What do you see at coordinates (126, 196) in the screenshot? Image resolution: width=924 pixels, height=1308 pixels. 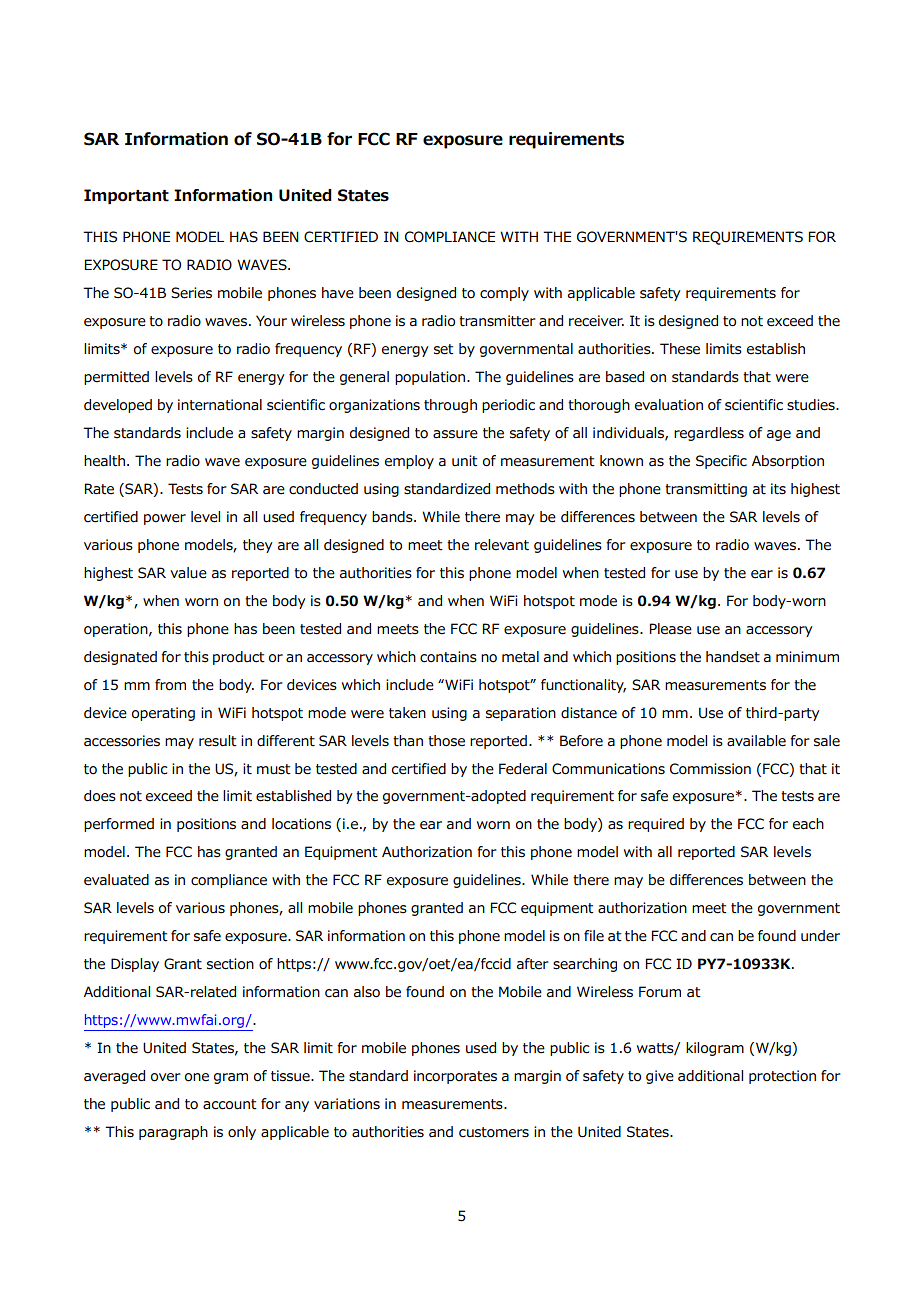 I see `Important` at bounding box center [126, 196].
